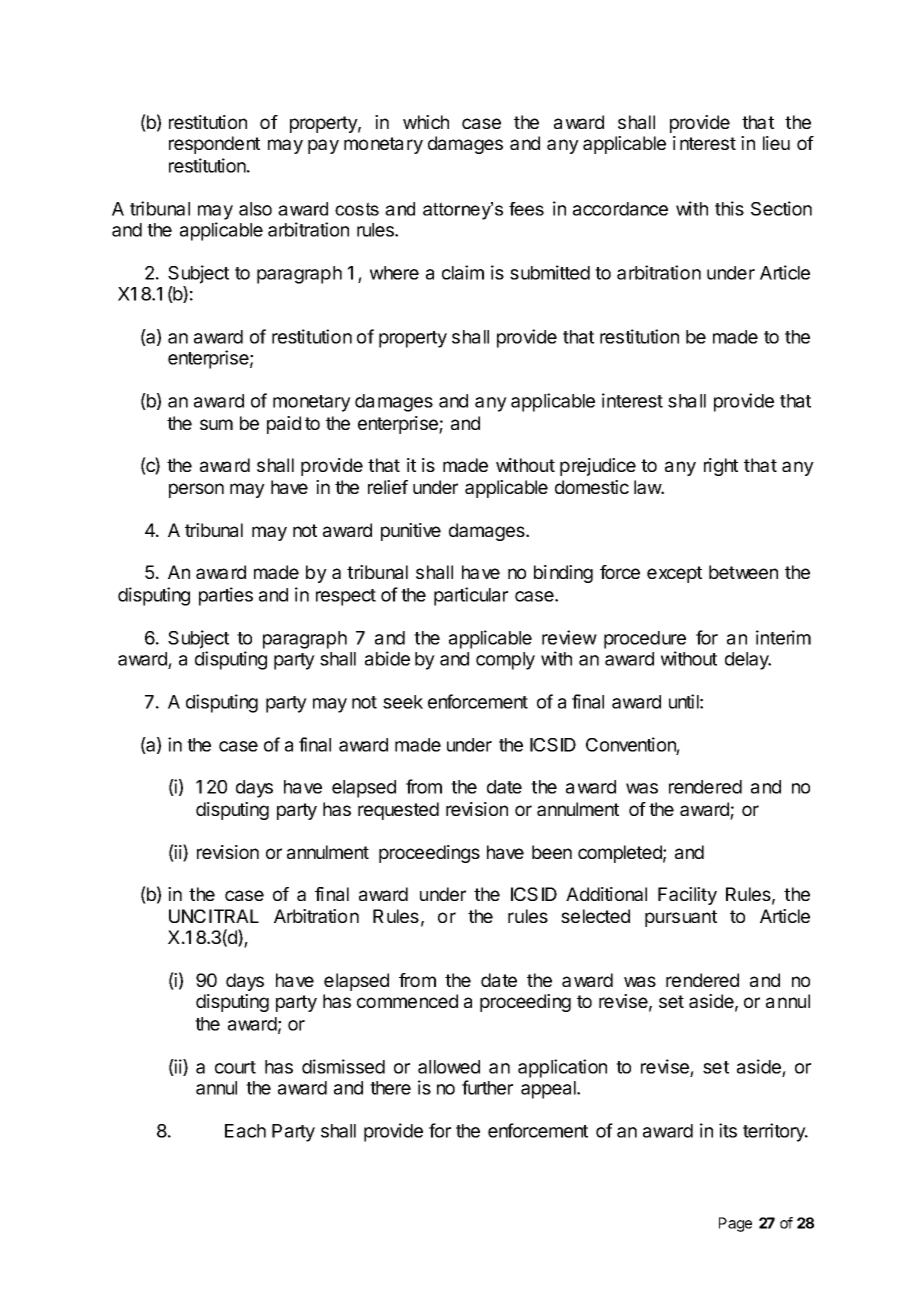 The image size is (924, 1308). Describe the element at coordinates (214, 145) in the page. I see `respondent` at that location.
